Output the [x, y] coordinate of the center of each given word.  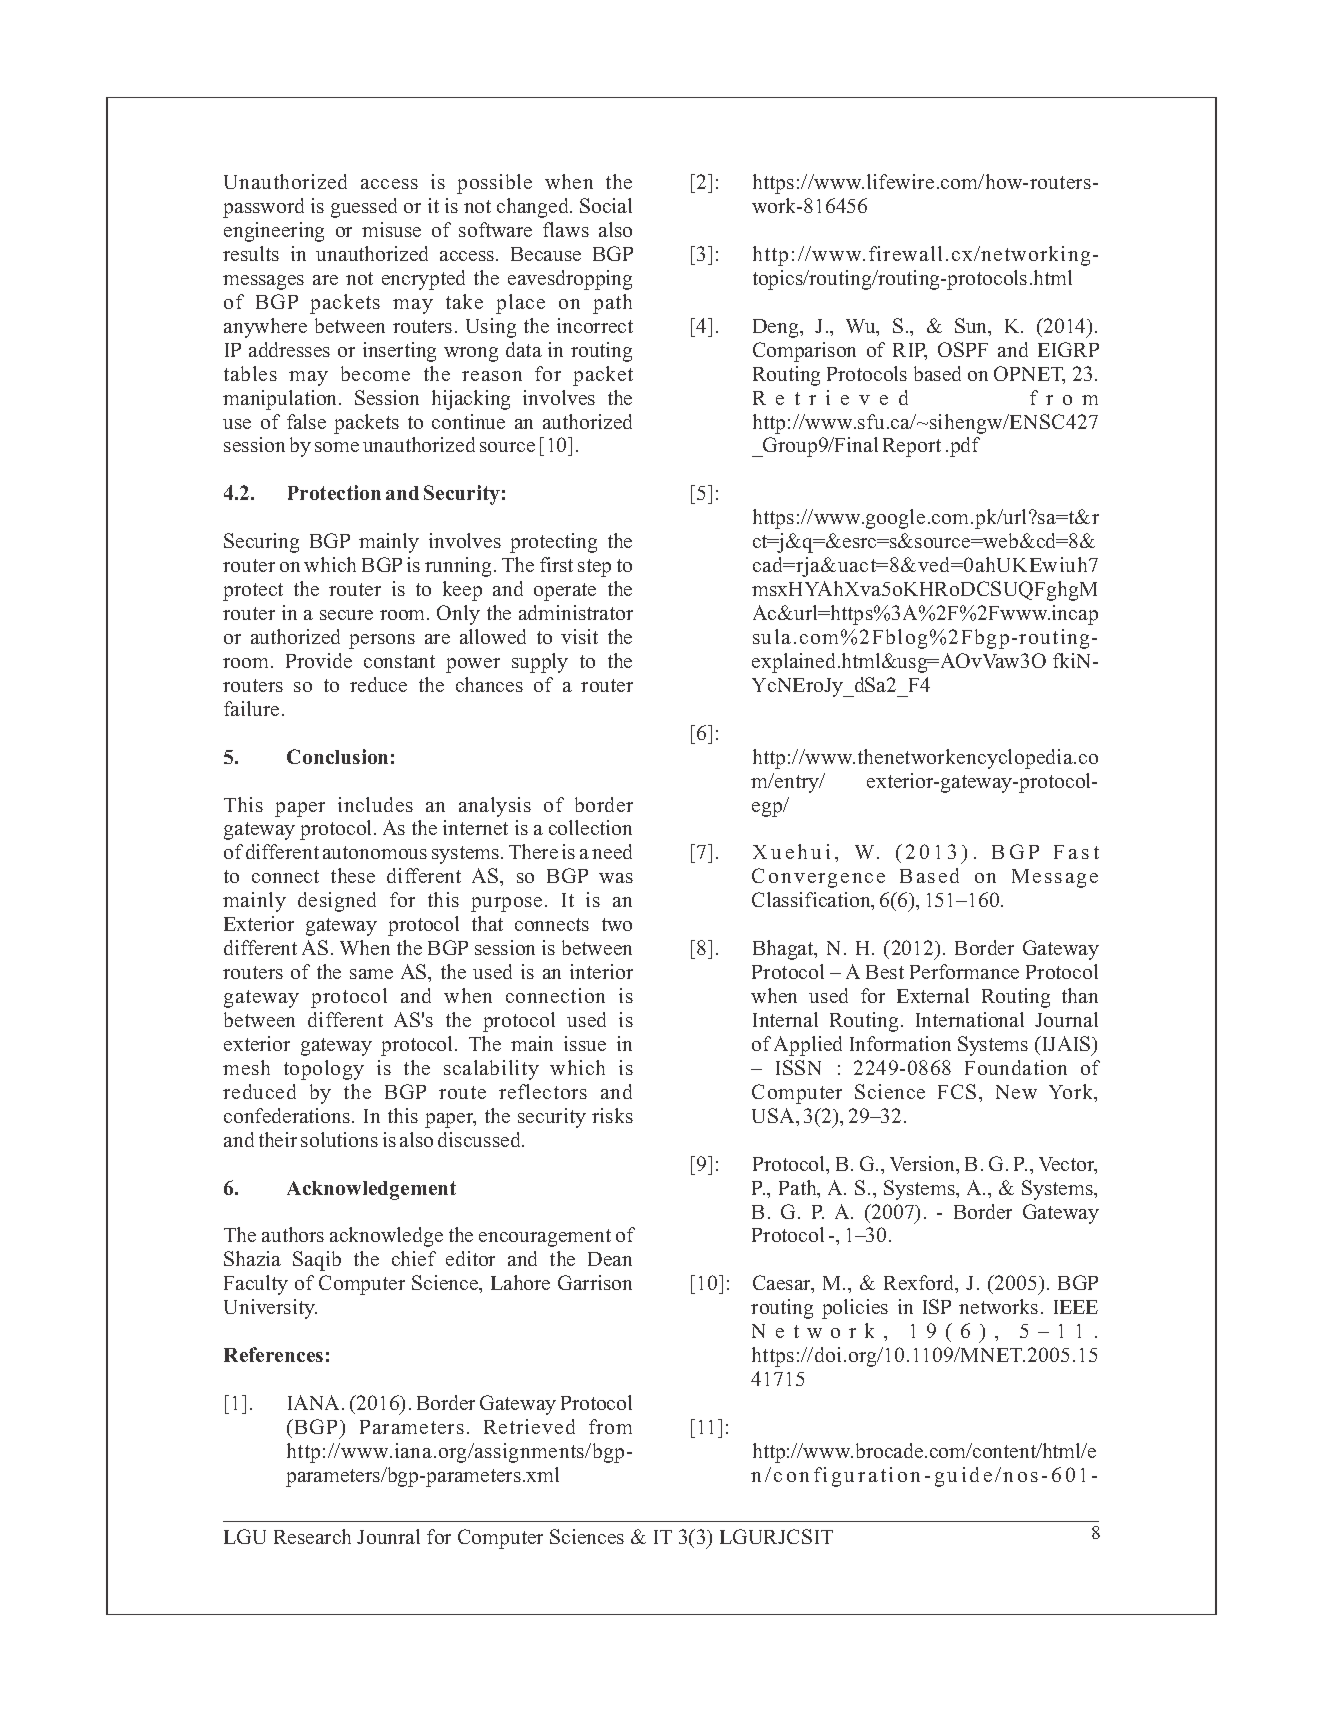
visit [579, 636]
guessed [364, 208]
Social [606, 205]
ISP [937, 1306]
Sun [972, 327]
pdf [965, 447]
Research [312, 1536]
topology [324, 1070]
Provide [319, 660]
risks [612, 1115]
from [610, 1426]
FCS [957, 1091]
